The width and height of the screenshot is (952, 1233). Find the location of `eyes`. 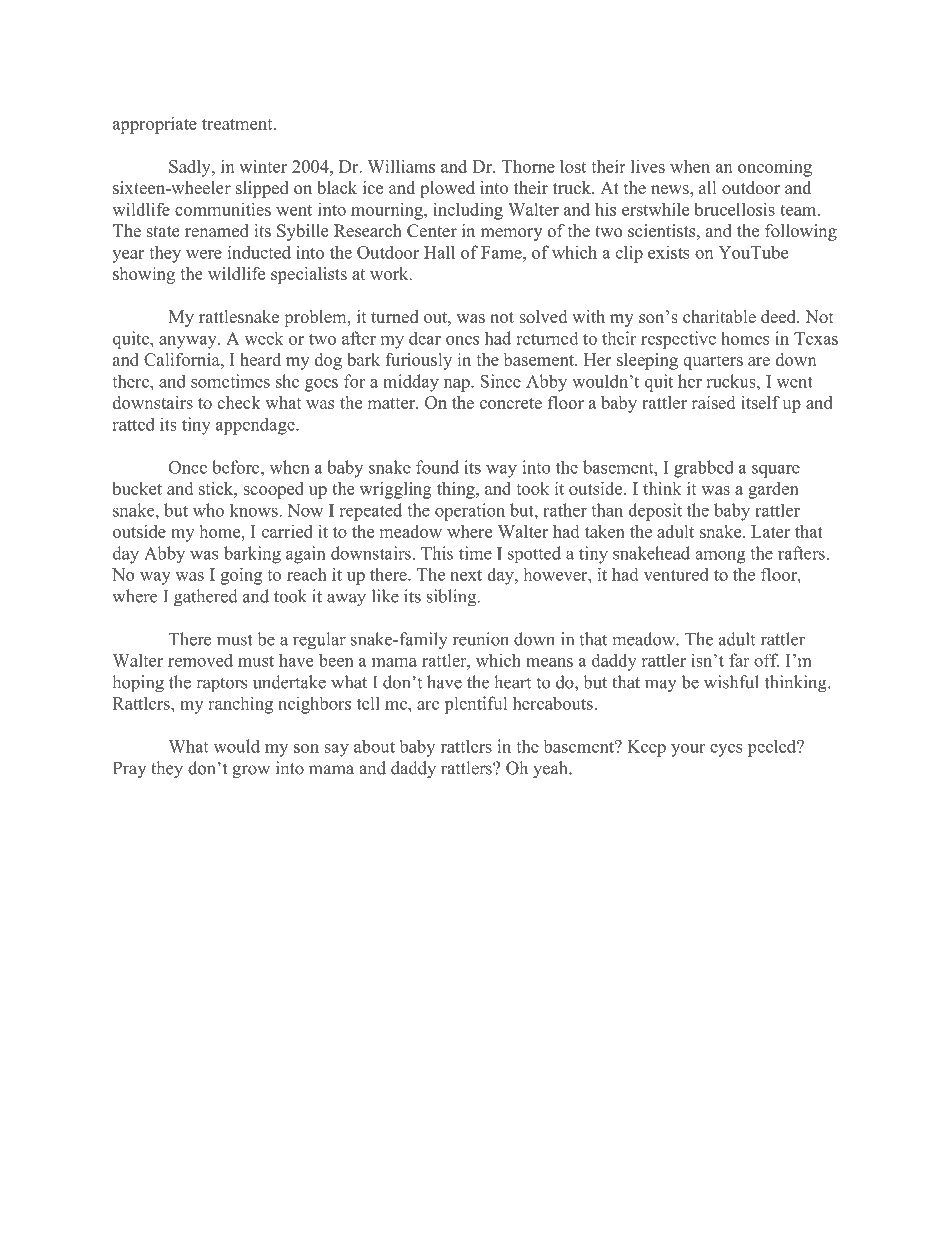

eyes is located at coordinates (726, 750).
